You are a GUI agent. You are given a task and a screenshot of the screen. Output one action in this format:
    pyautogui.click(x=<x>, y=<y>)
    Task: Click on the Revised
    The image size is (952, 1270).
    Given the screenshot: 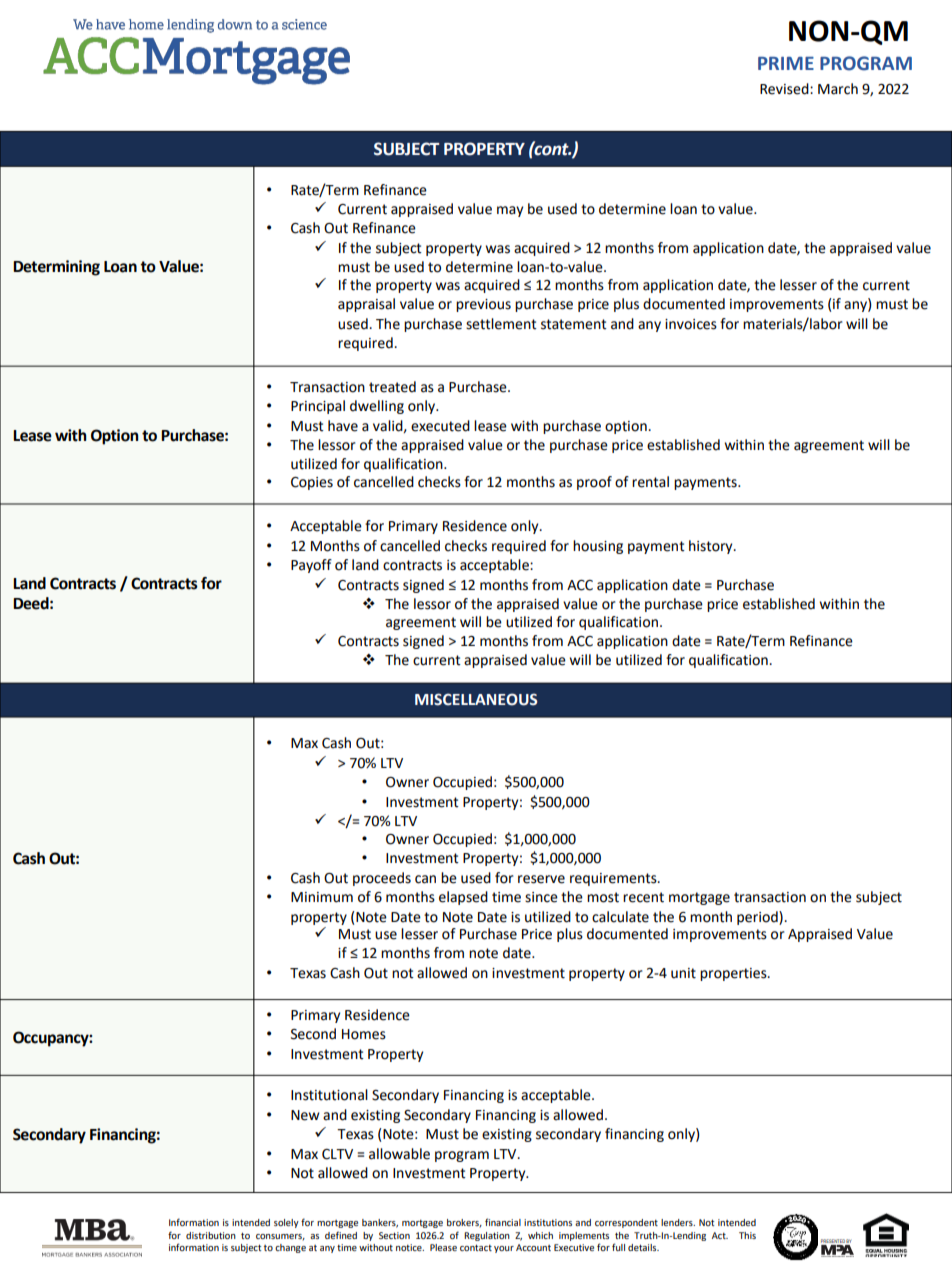 What is the action you would take?
    pyautogui.click(x=785, y=89)
